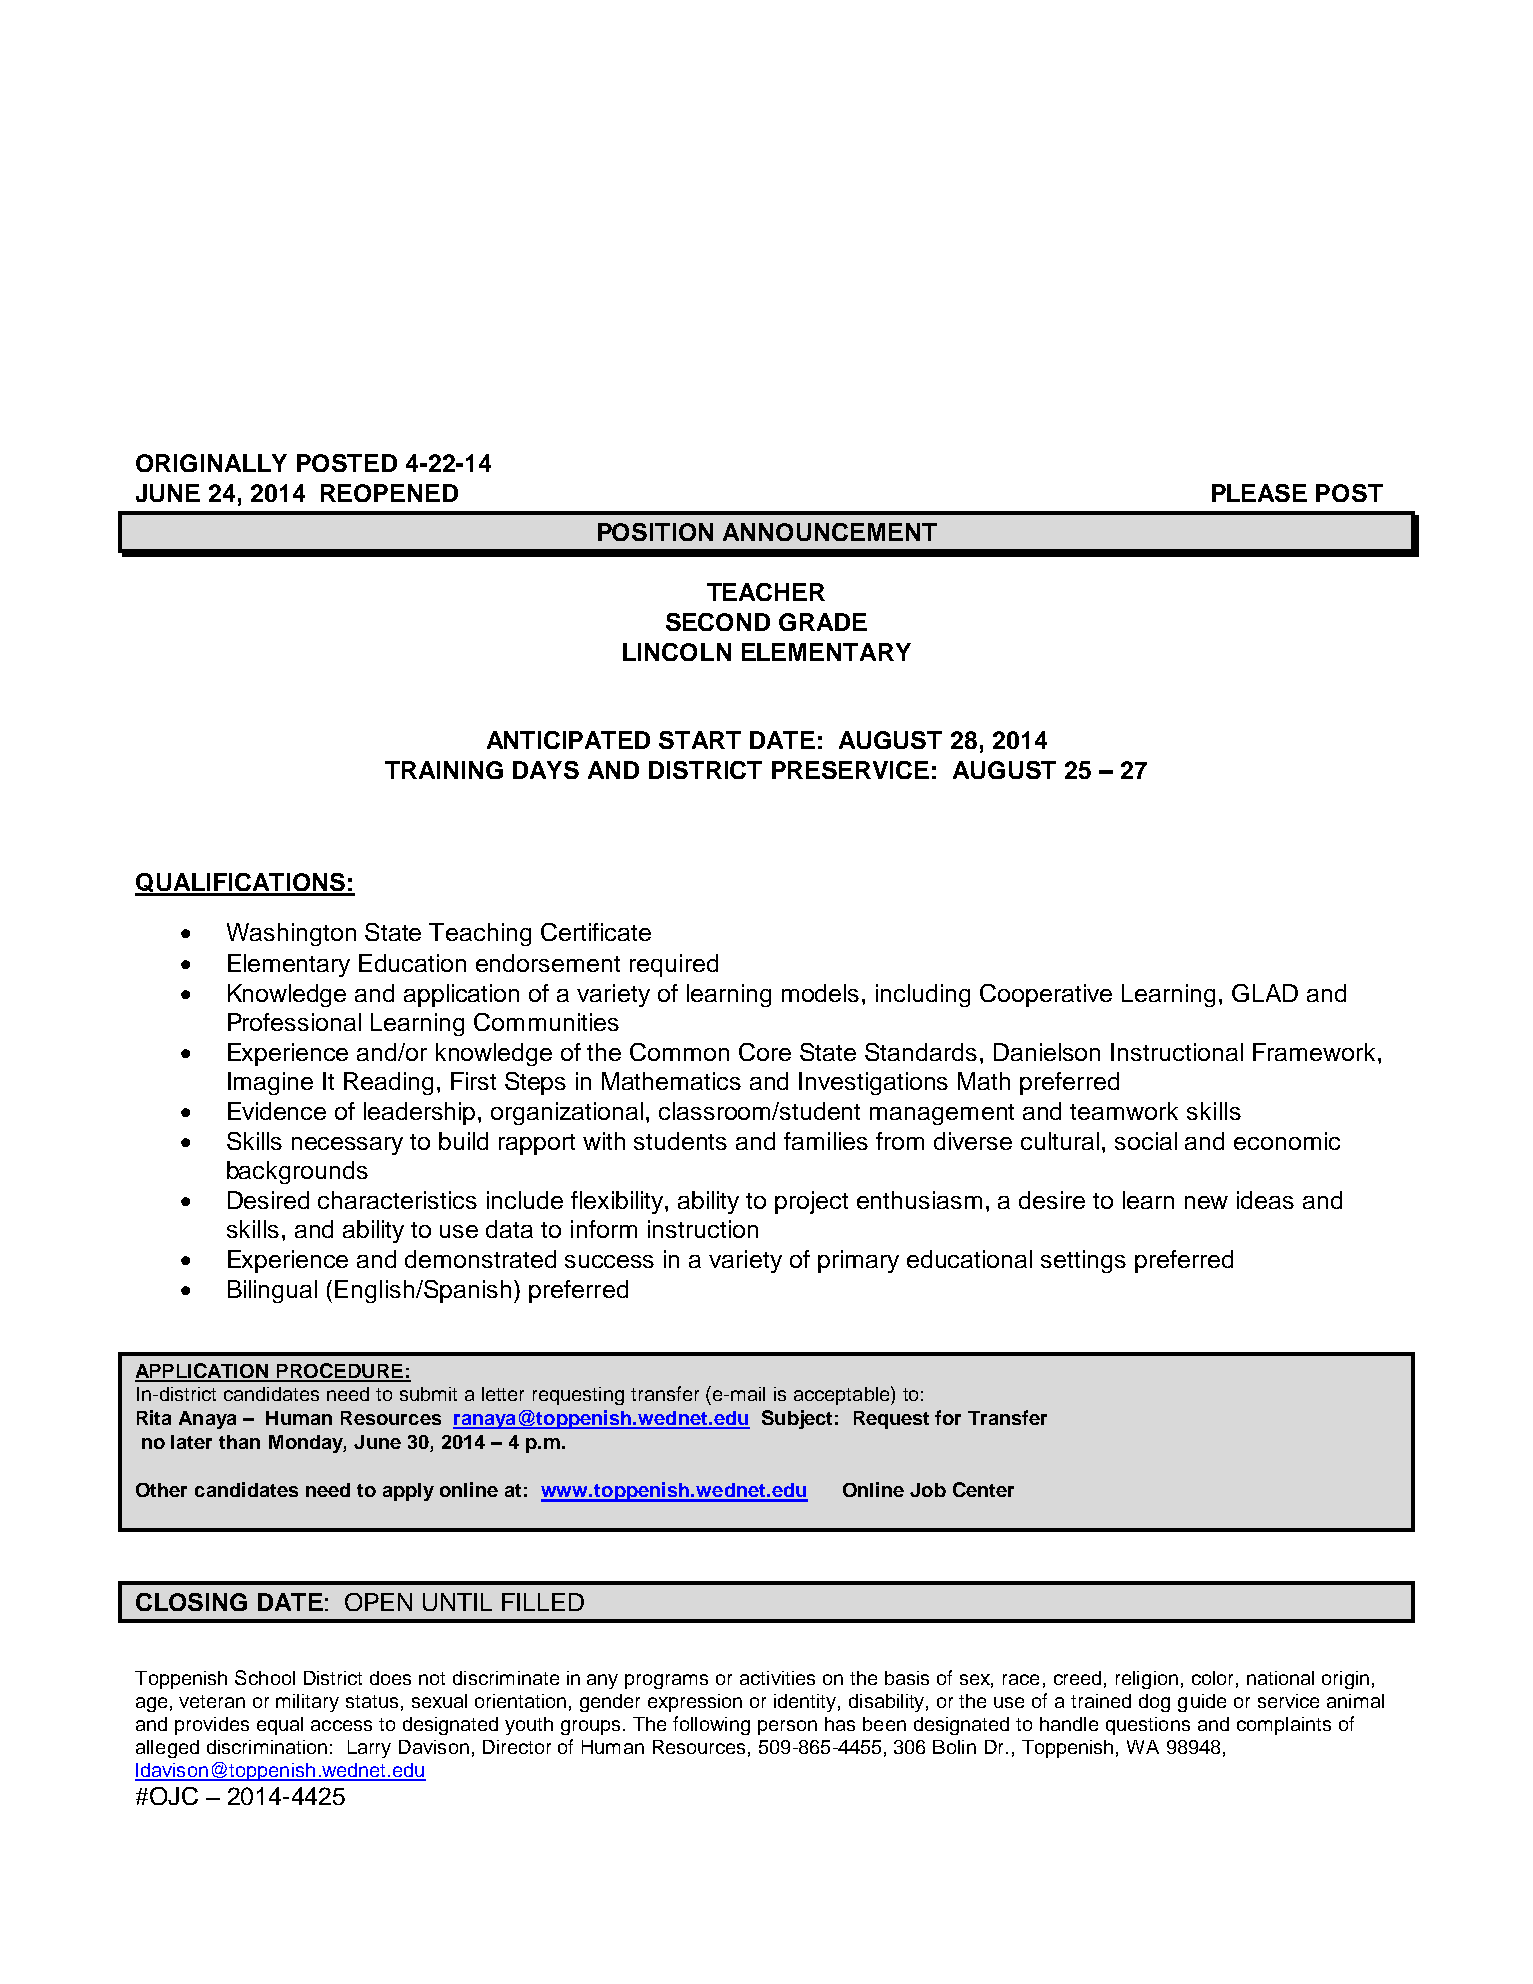 The image size is (1533, 1984). Describe the element at coordinates (277, 1111) in the screenshot. I see `Evidence` at that location.
